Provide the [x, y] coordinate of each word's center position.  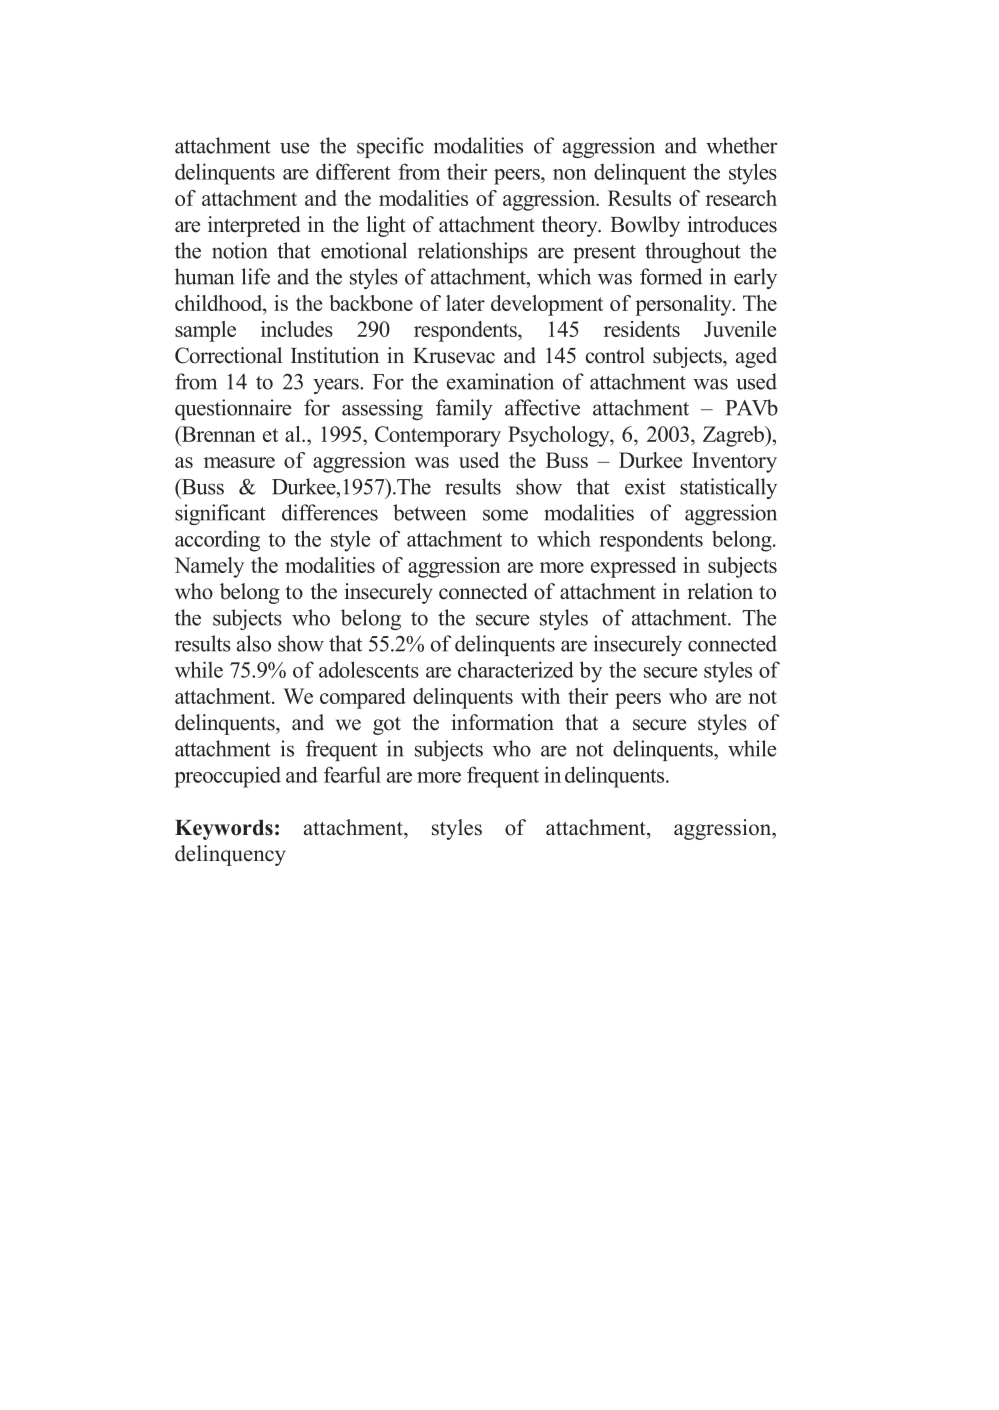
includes [297, 329]
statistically [728, 488]
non [570, 174]
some [505, 515]
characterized [516, 669]
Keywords [224, 830]
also [254, 643]
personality [684, 305]
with [540, 696]
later [465, 303]
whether [741, 145]
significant [220, 514]
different [353, 171]
